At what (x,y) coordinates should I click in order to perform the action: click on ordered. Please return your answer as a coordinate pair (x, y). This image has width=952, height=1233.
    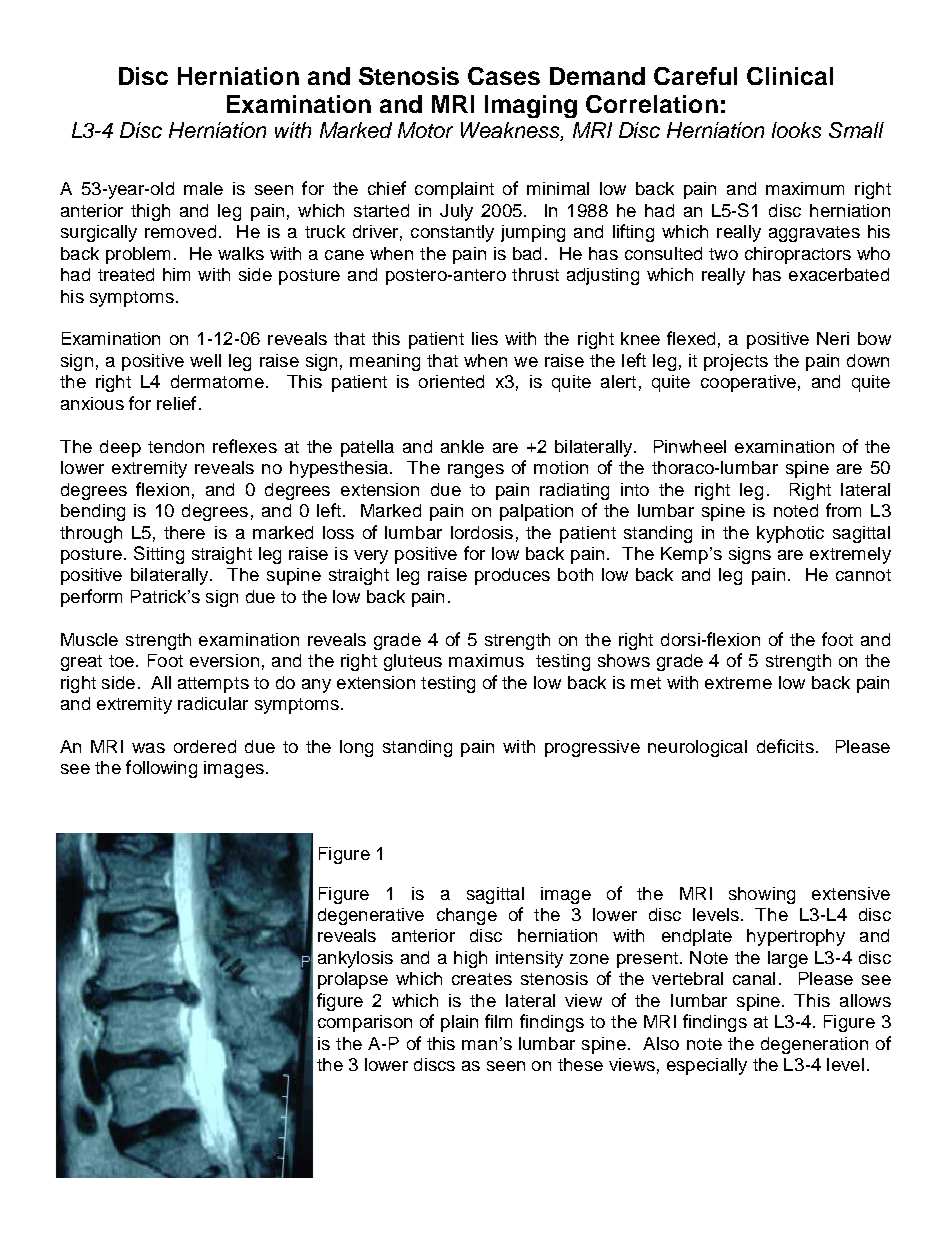
    Looking at the image, I should click on (205, 746).
